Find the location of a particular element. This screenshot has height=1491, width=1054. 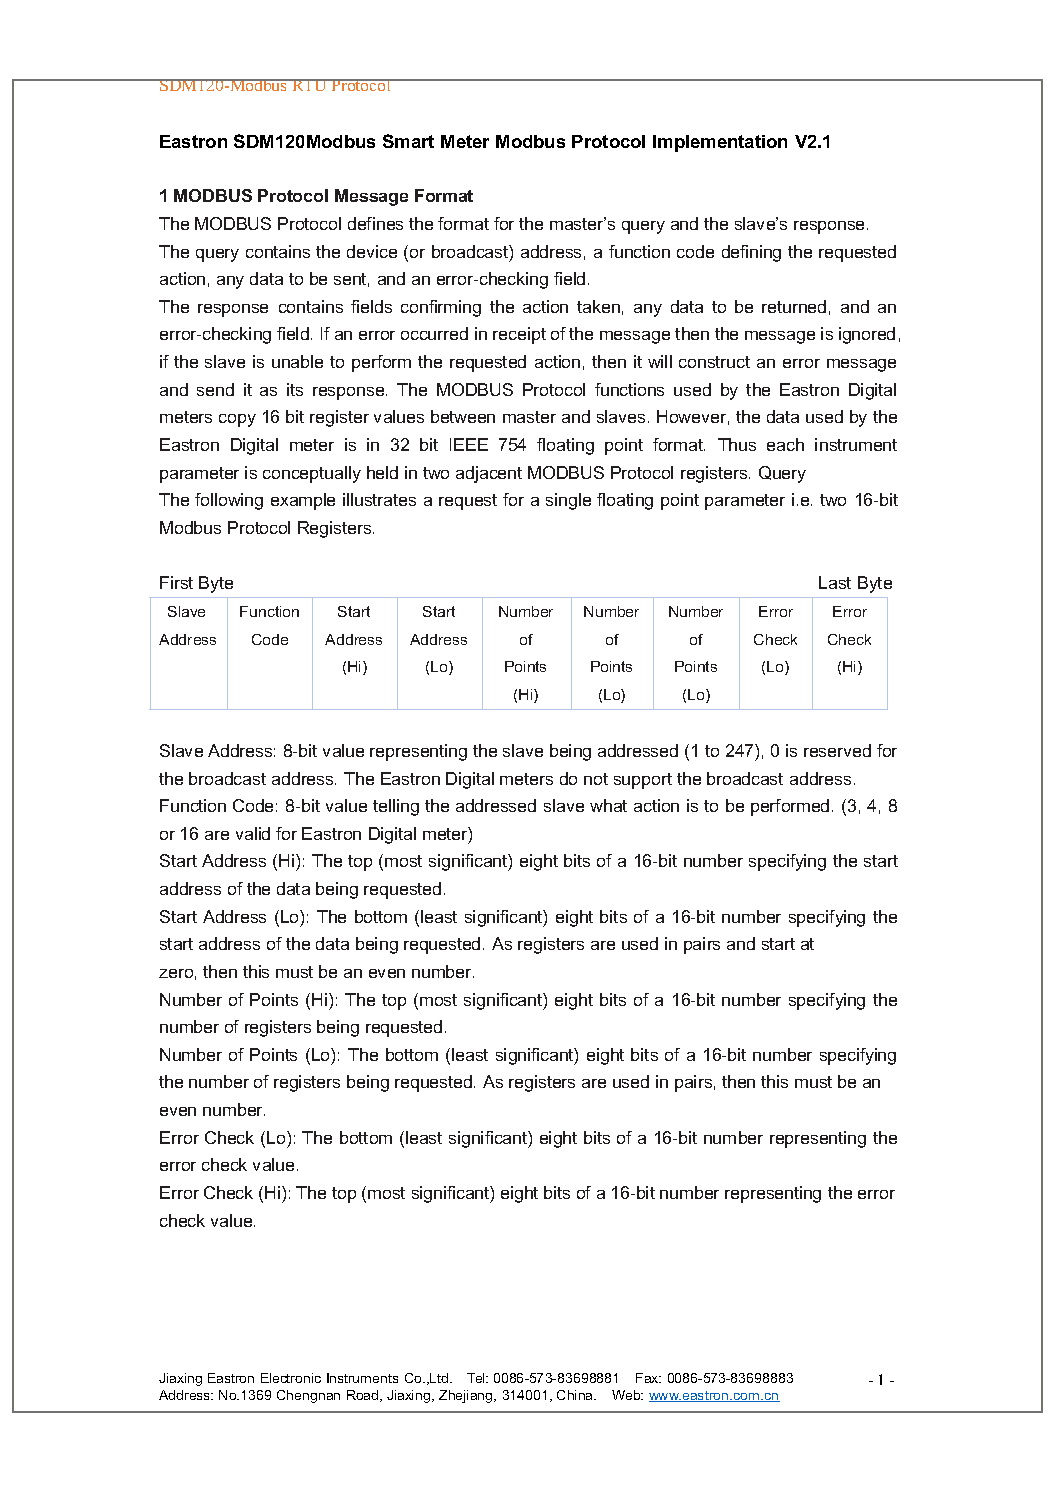

each is located at coordinates (785, 444).
